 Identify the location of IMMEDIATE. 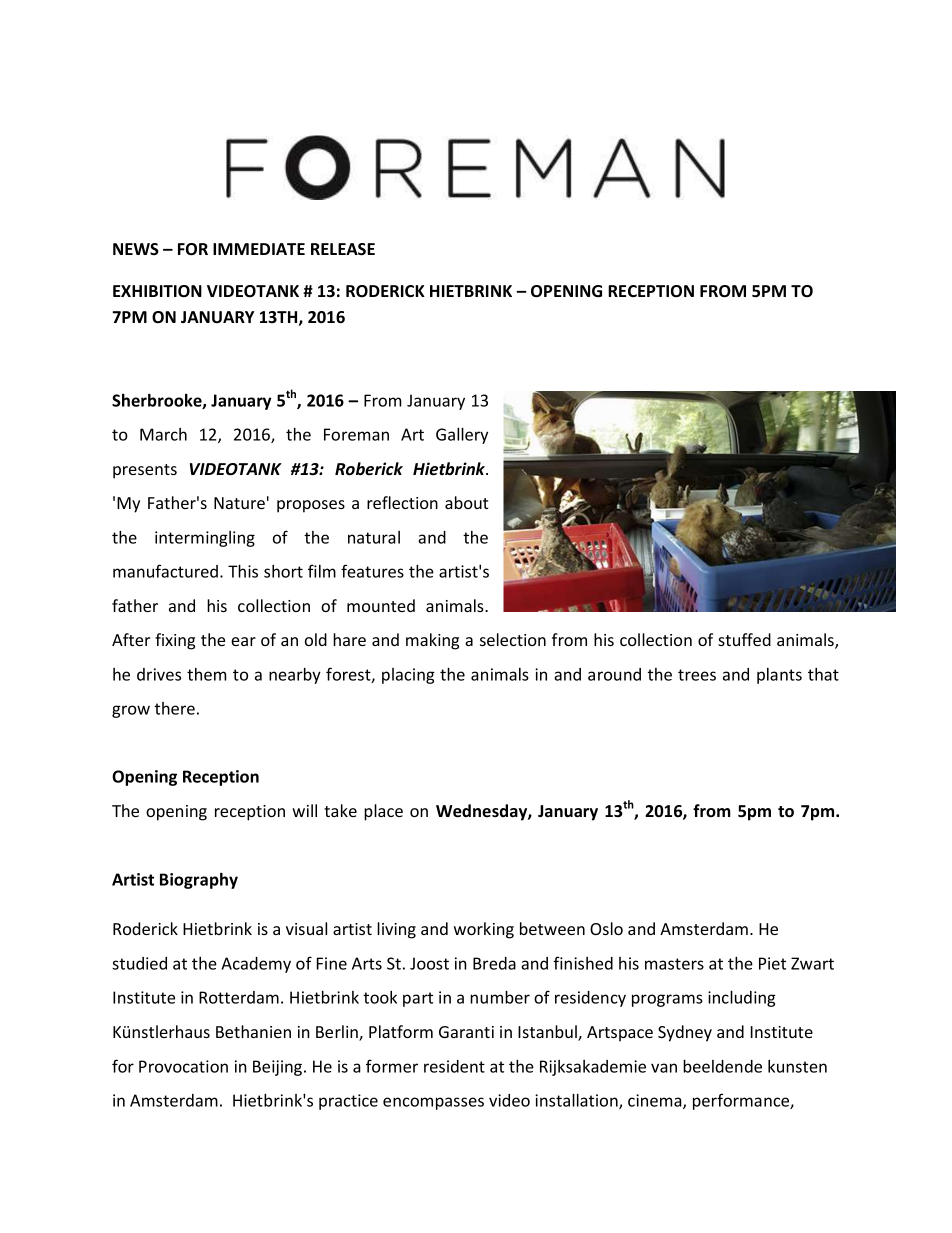
(259, 249).
